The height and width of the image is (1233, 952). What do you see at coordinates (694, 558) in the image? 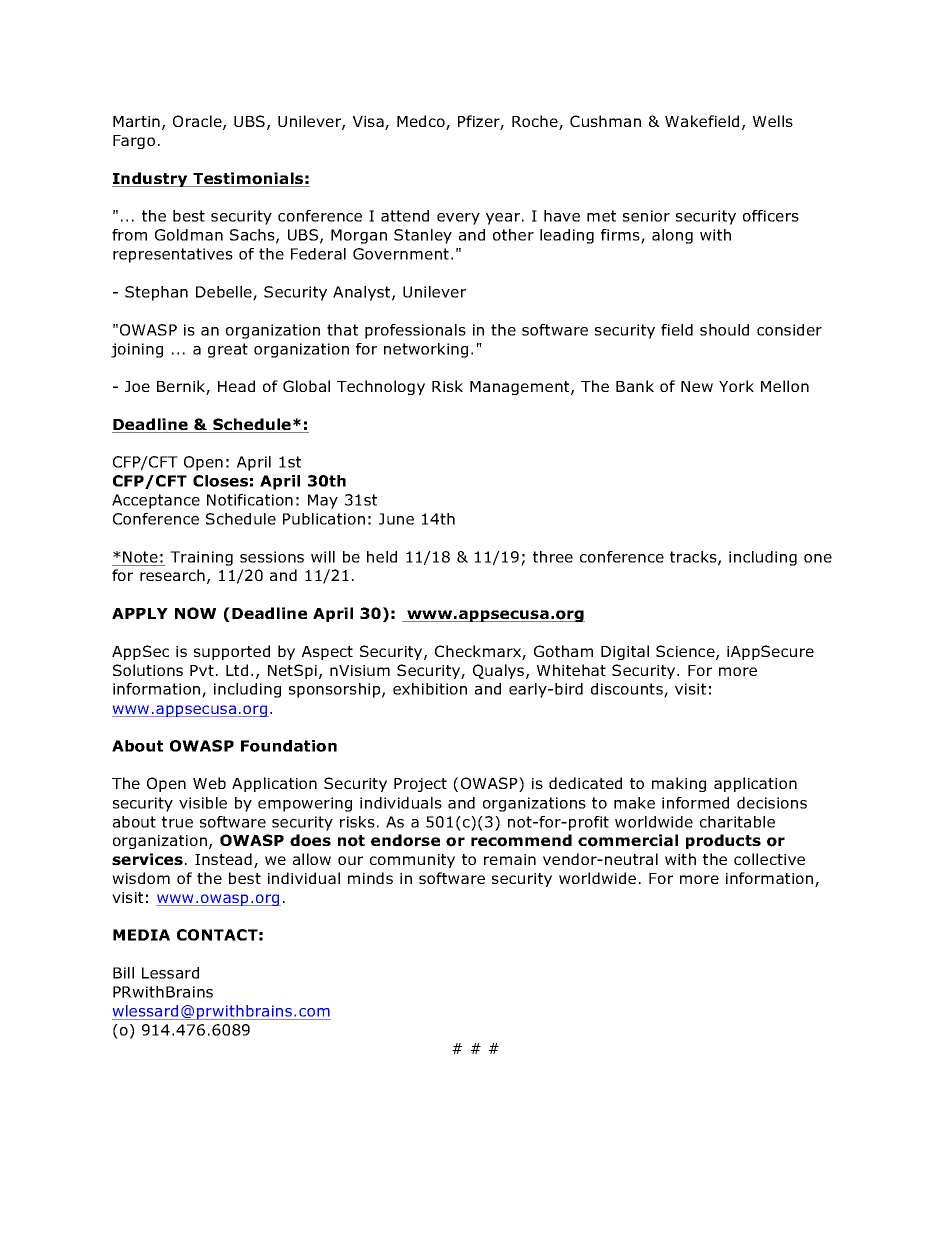
I see `tracks` at bounding box center [694, 558].
